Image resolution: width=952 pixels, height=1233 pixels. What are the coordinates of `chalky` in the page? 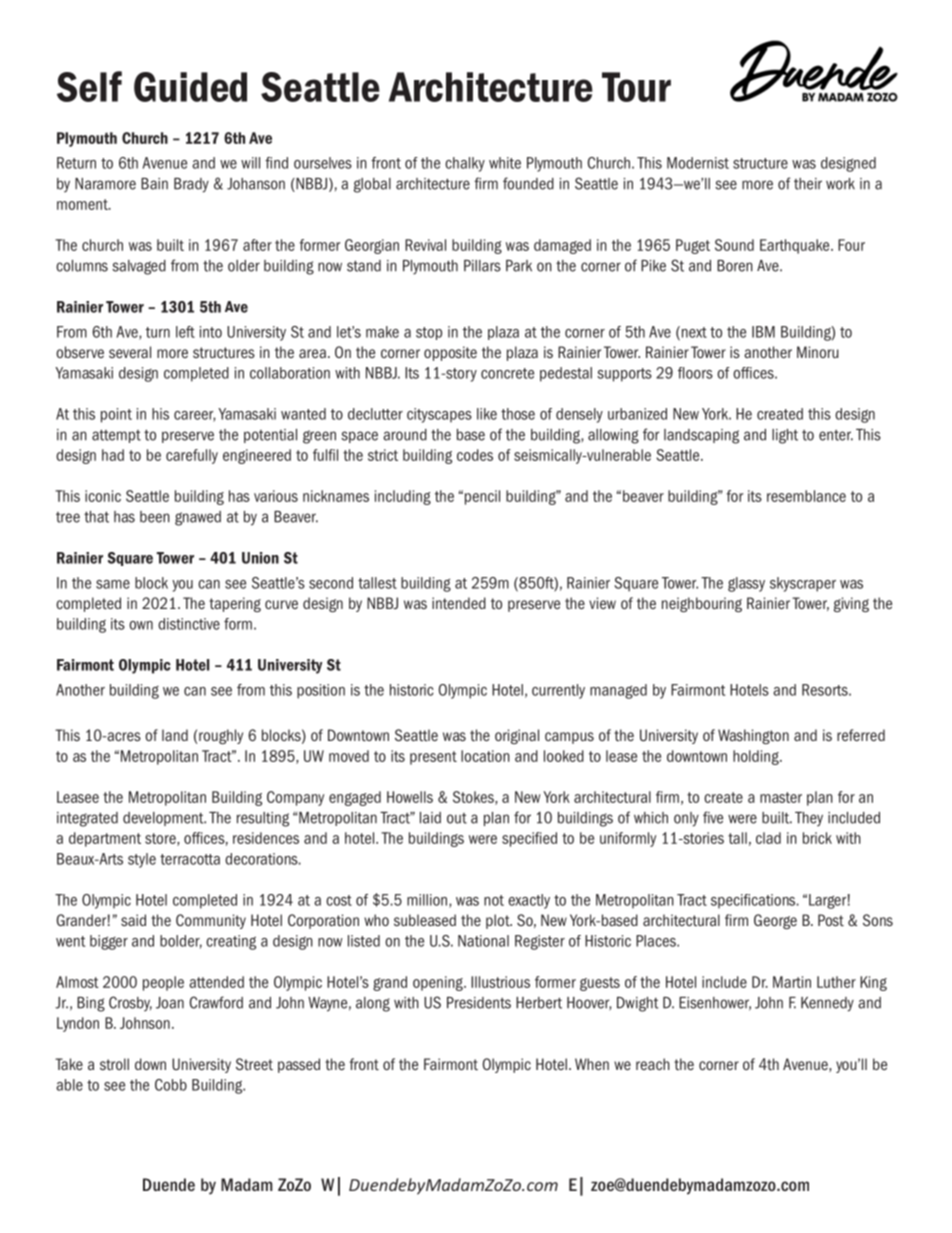 It's located at (465, 164).
